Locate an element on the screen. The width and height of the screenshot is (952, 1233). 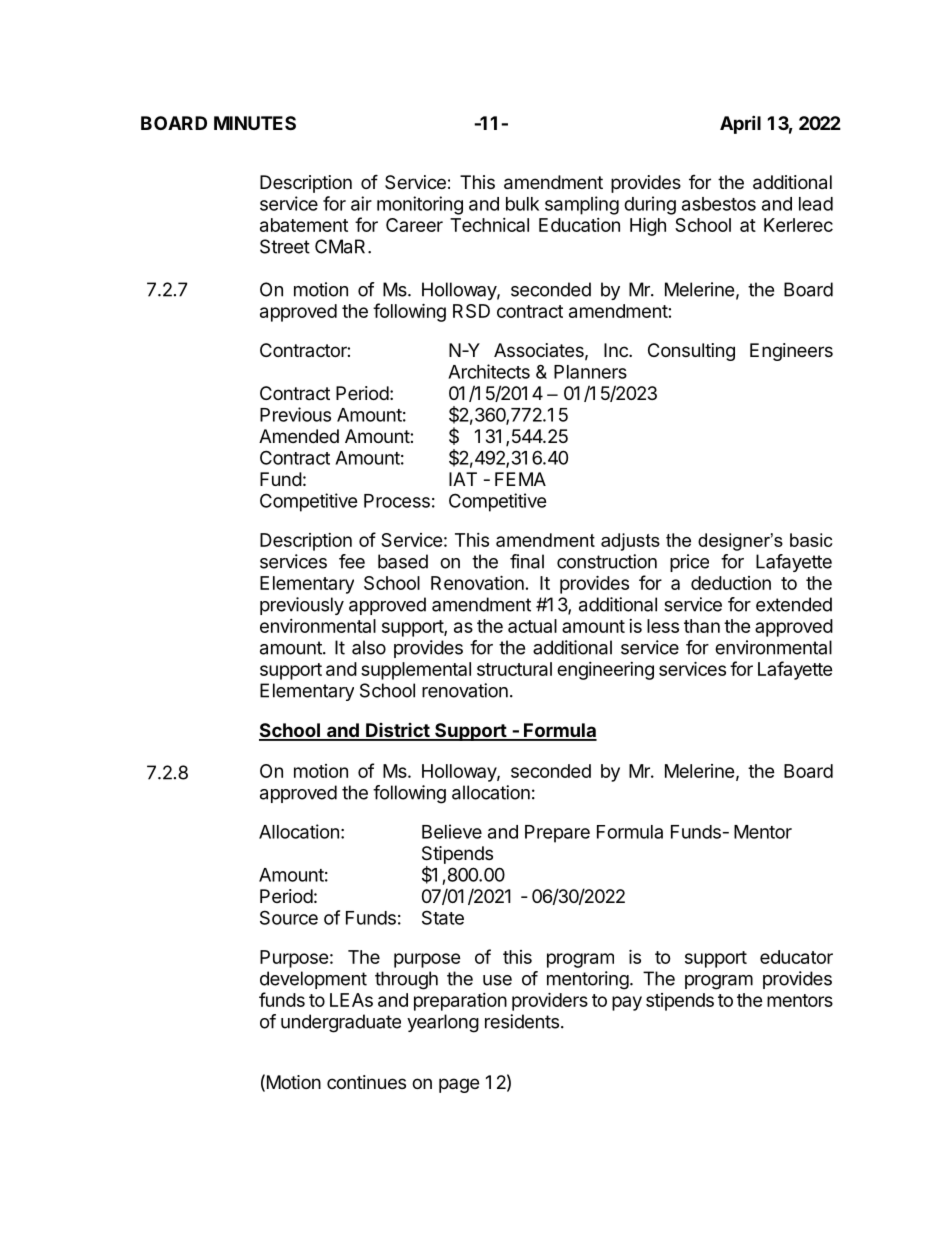
Engineers is located at coordinates (791, 352).
